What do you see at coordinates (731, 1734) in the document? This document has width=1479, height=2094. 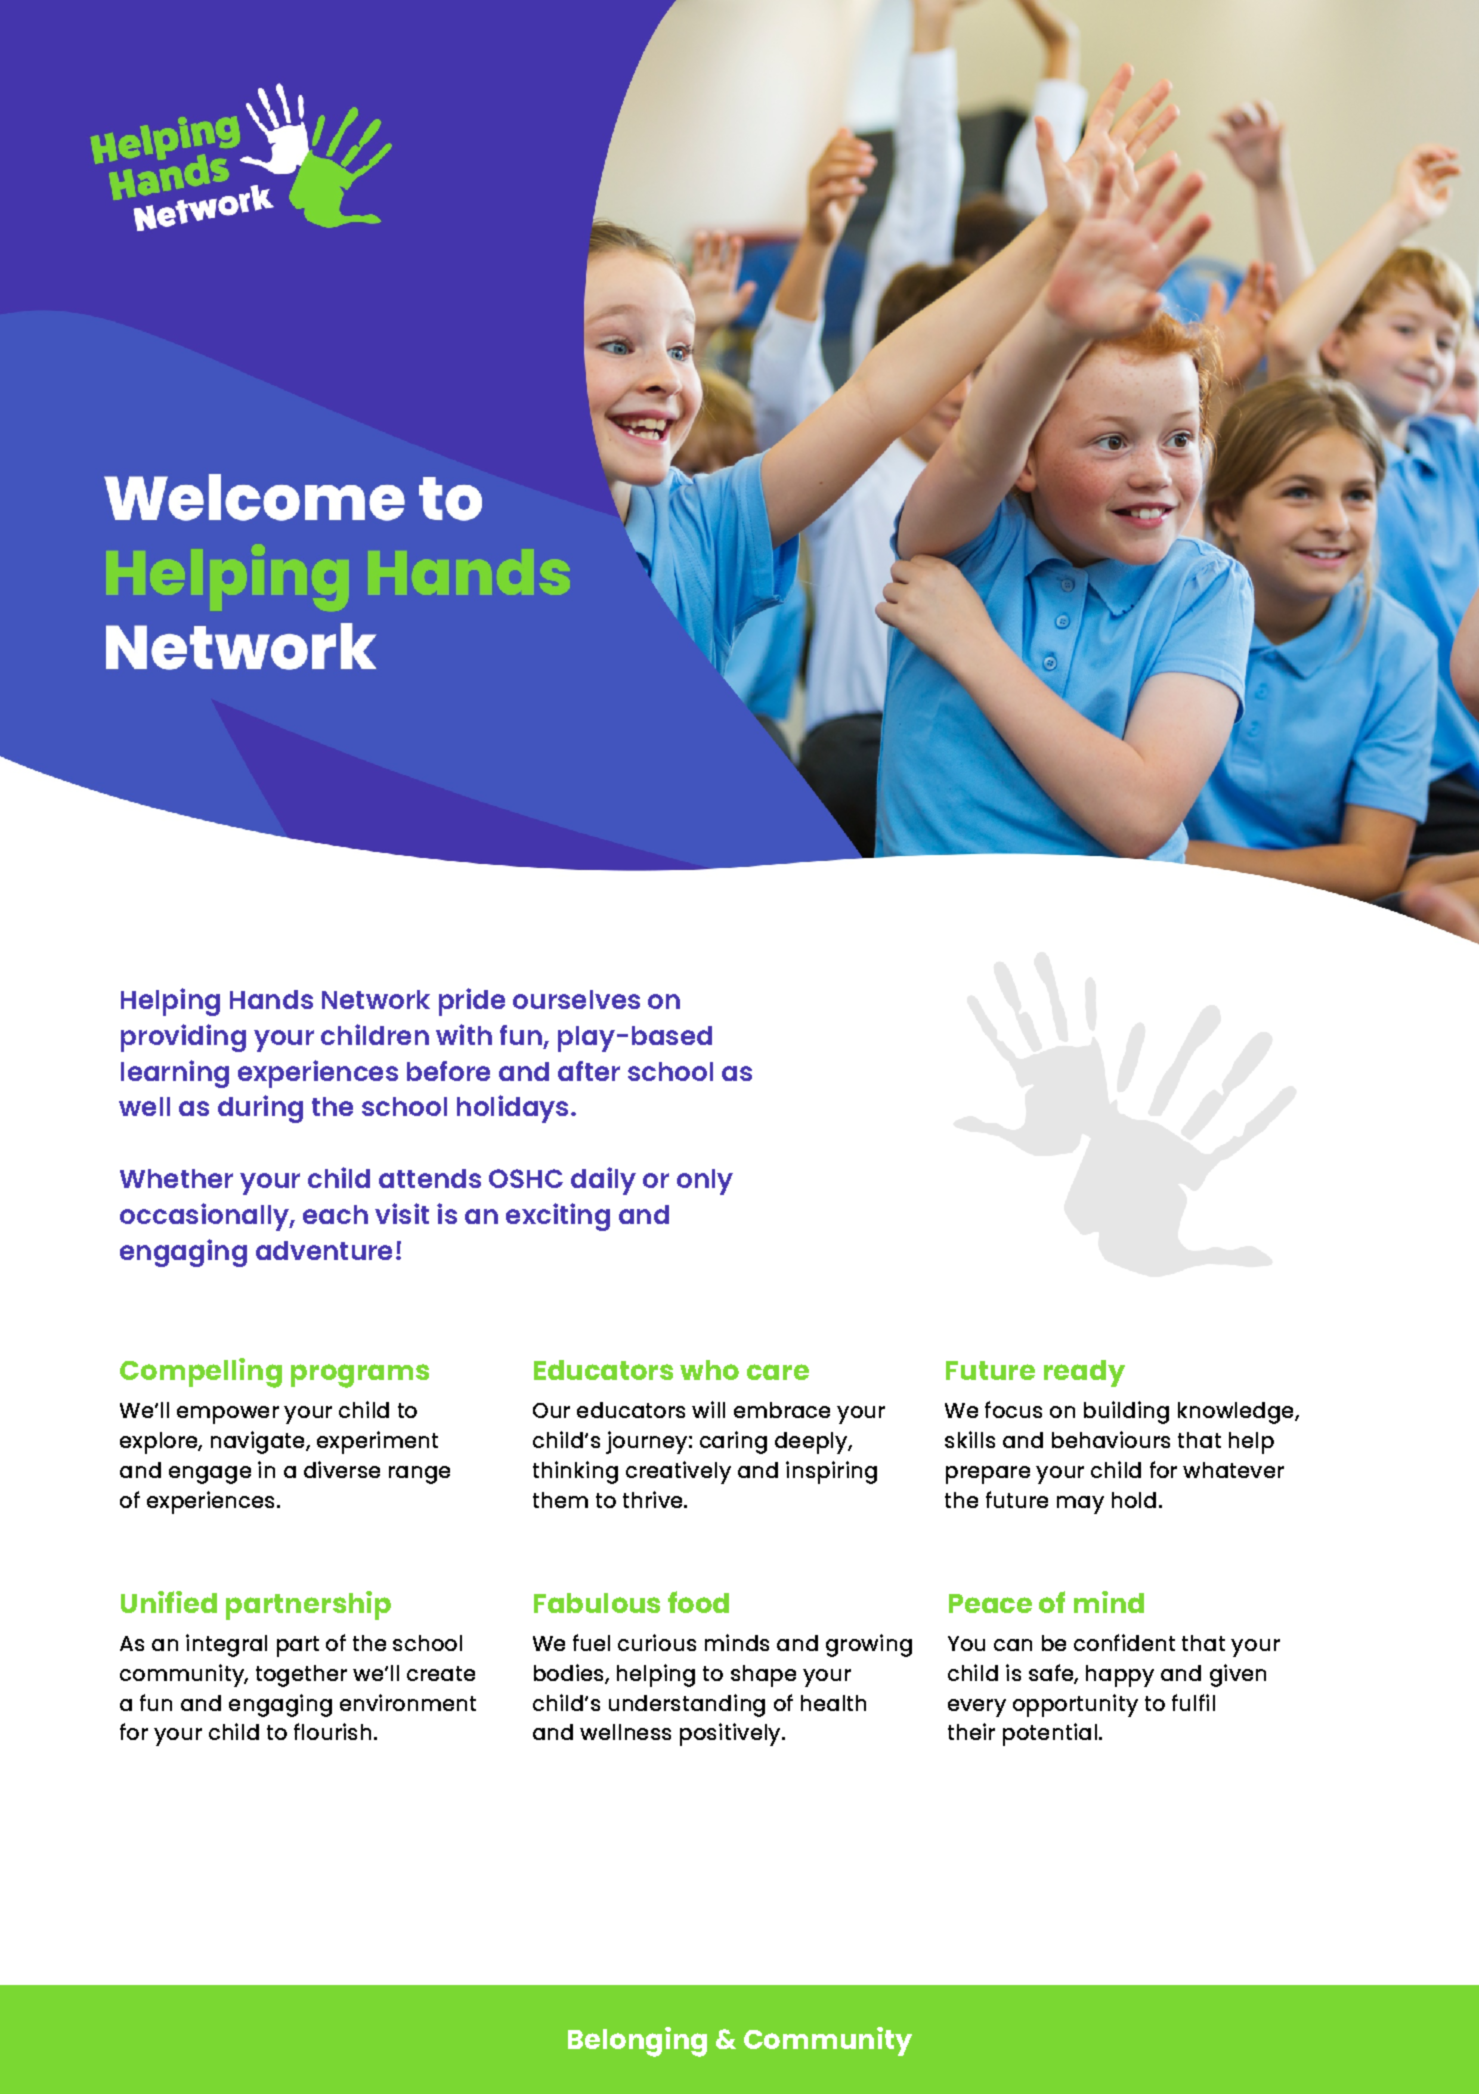 I see `positively` at bounding box center [731, 1734].
